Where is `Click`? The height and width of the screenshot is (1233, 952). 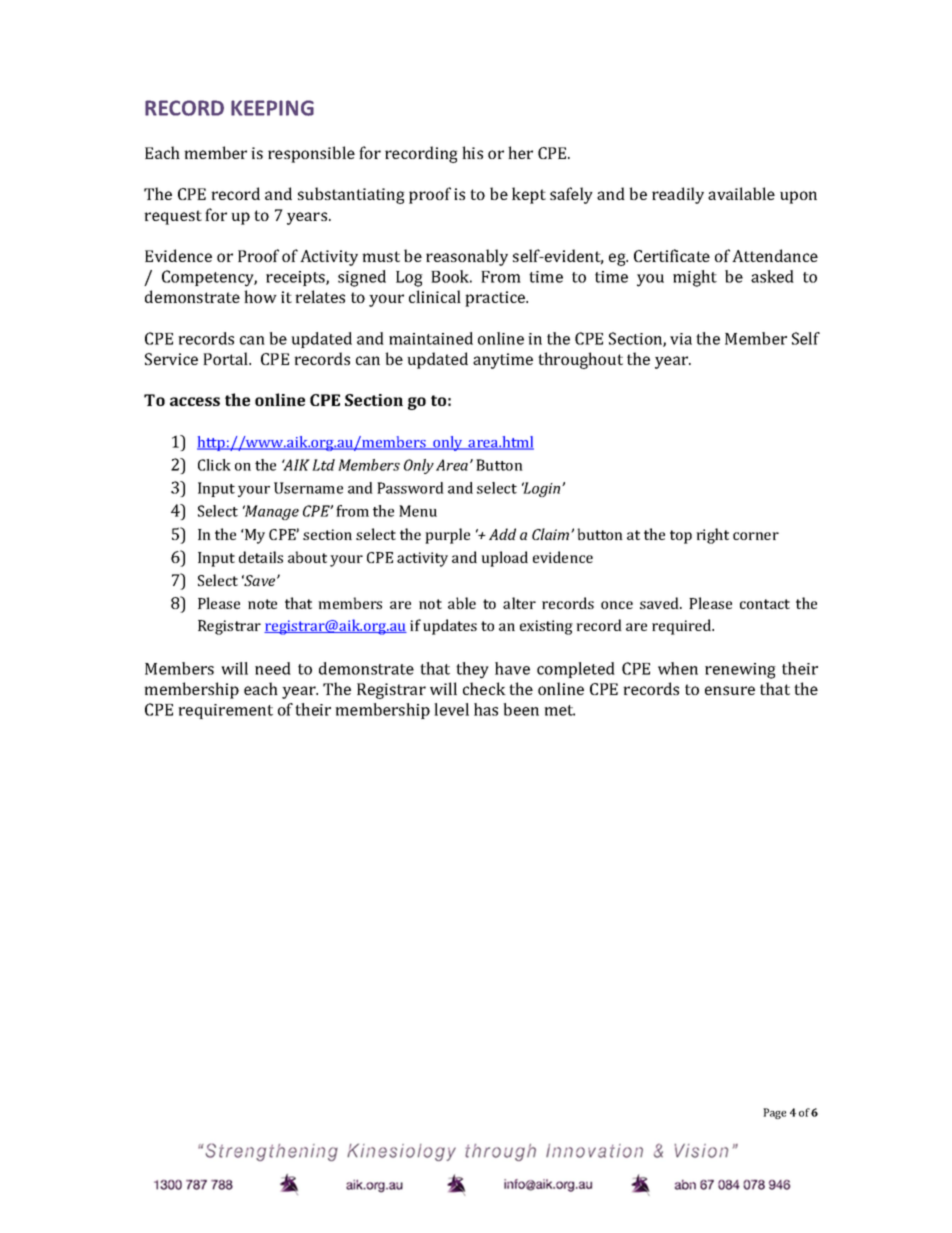
Click is located at coordinates (214, 465).
